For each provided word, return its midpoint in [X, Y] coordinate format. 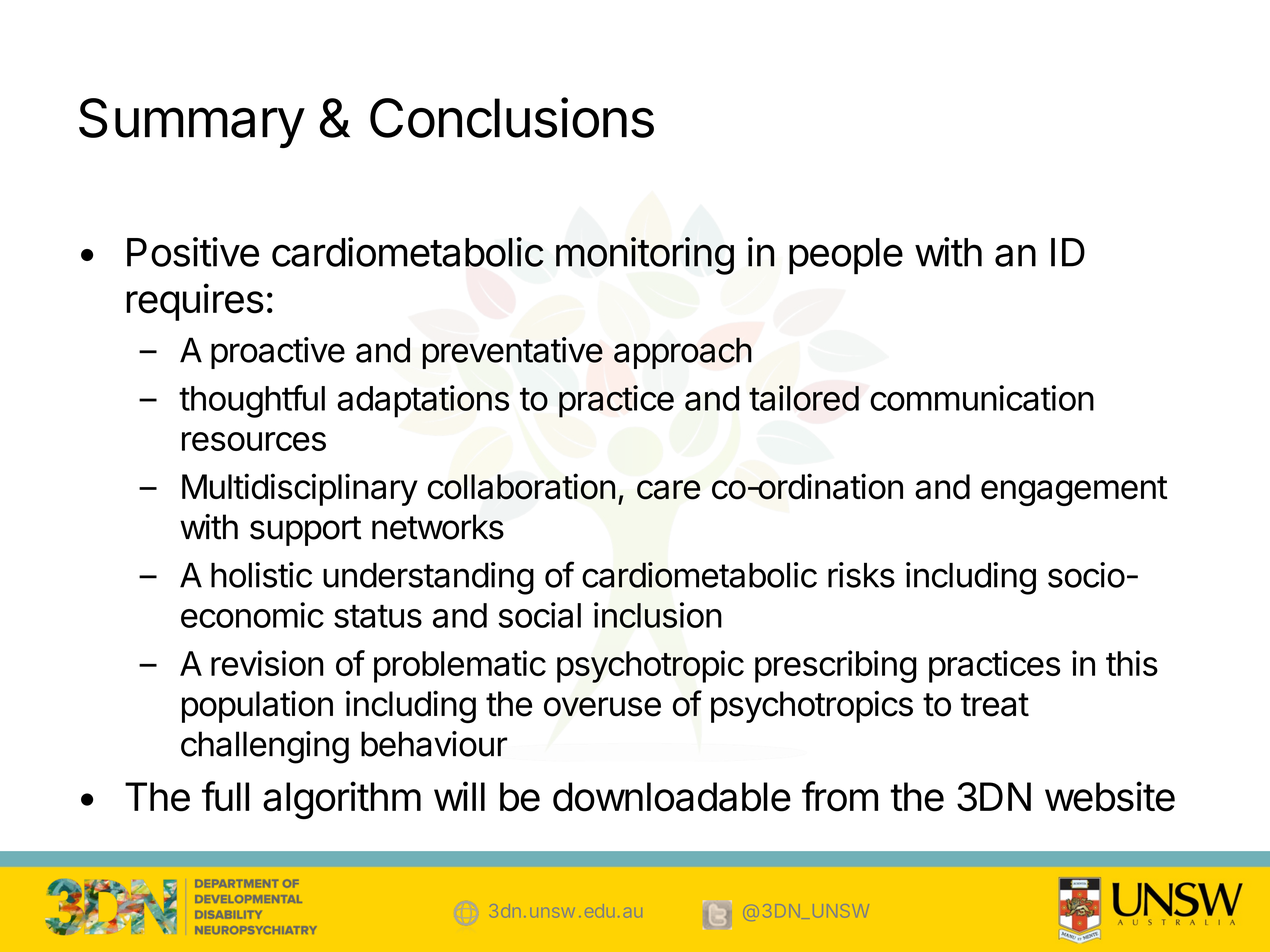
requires [195, 302]
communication [982, 398]
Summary [192, 123]
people [846, 256]
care [668, 490]
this [1132, 663]
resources [254, 441]
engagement [1074, 491]
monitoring [645, 256]
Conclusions [512, 117]
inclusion [658, 615]
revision [267, 663]
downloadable [672, 797]
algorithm [342, 800]
